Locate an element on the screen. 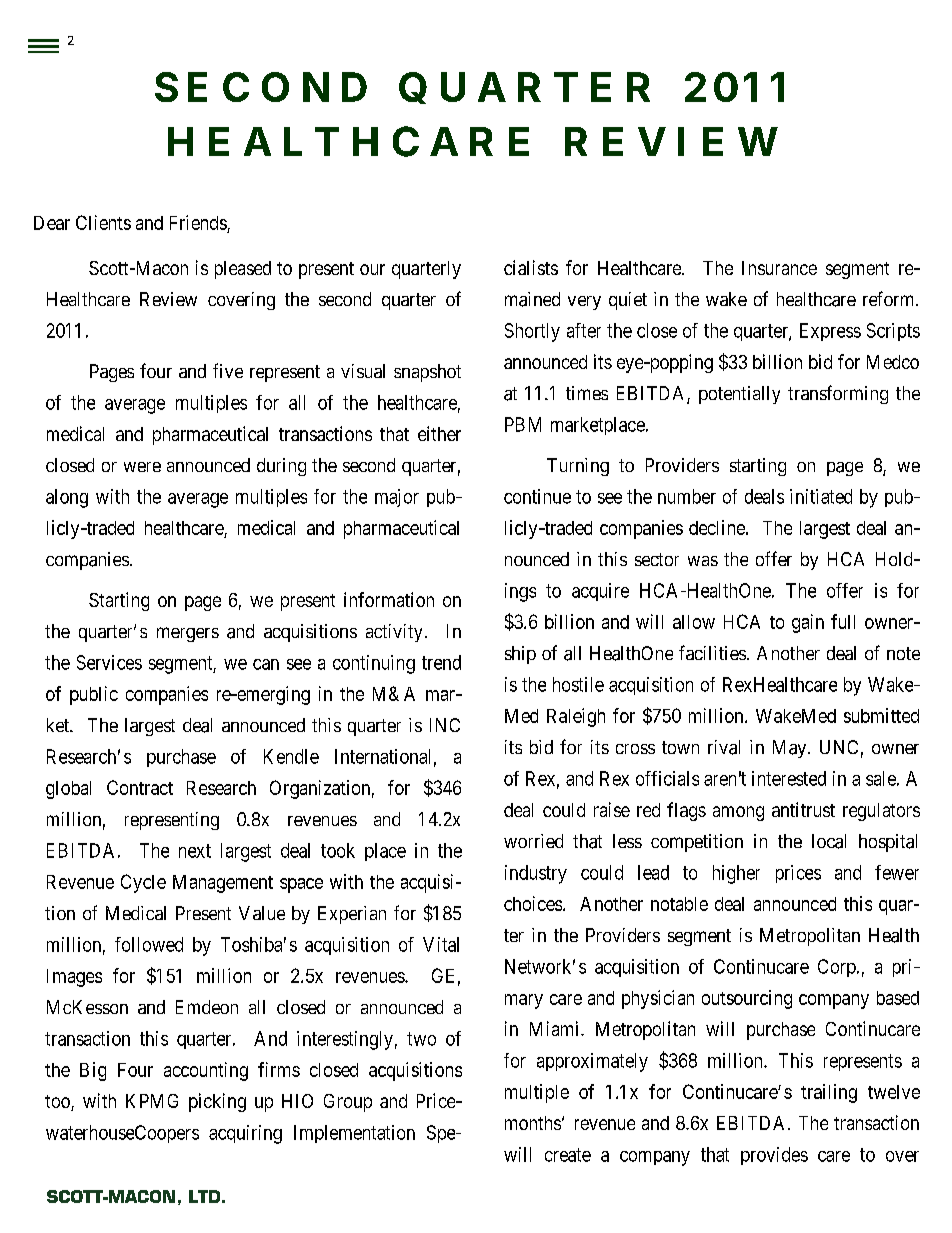  higher is located at coordinates (736, 874).
